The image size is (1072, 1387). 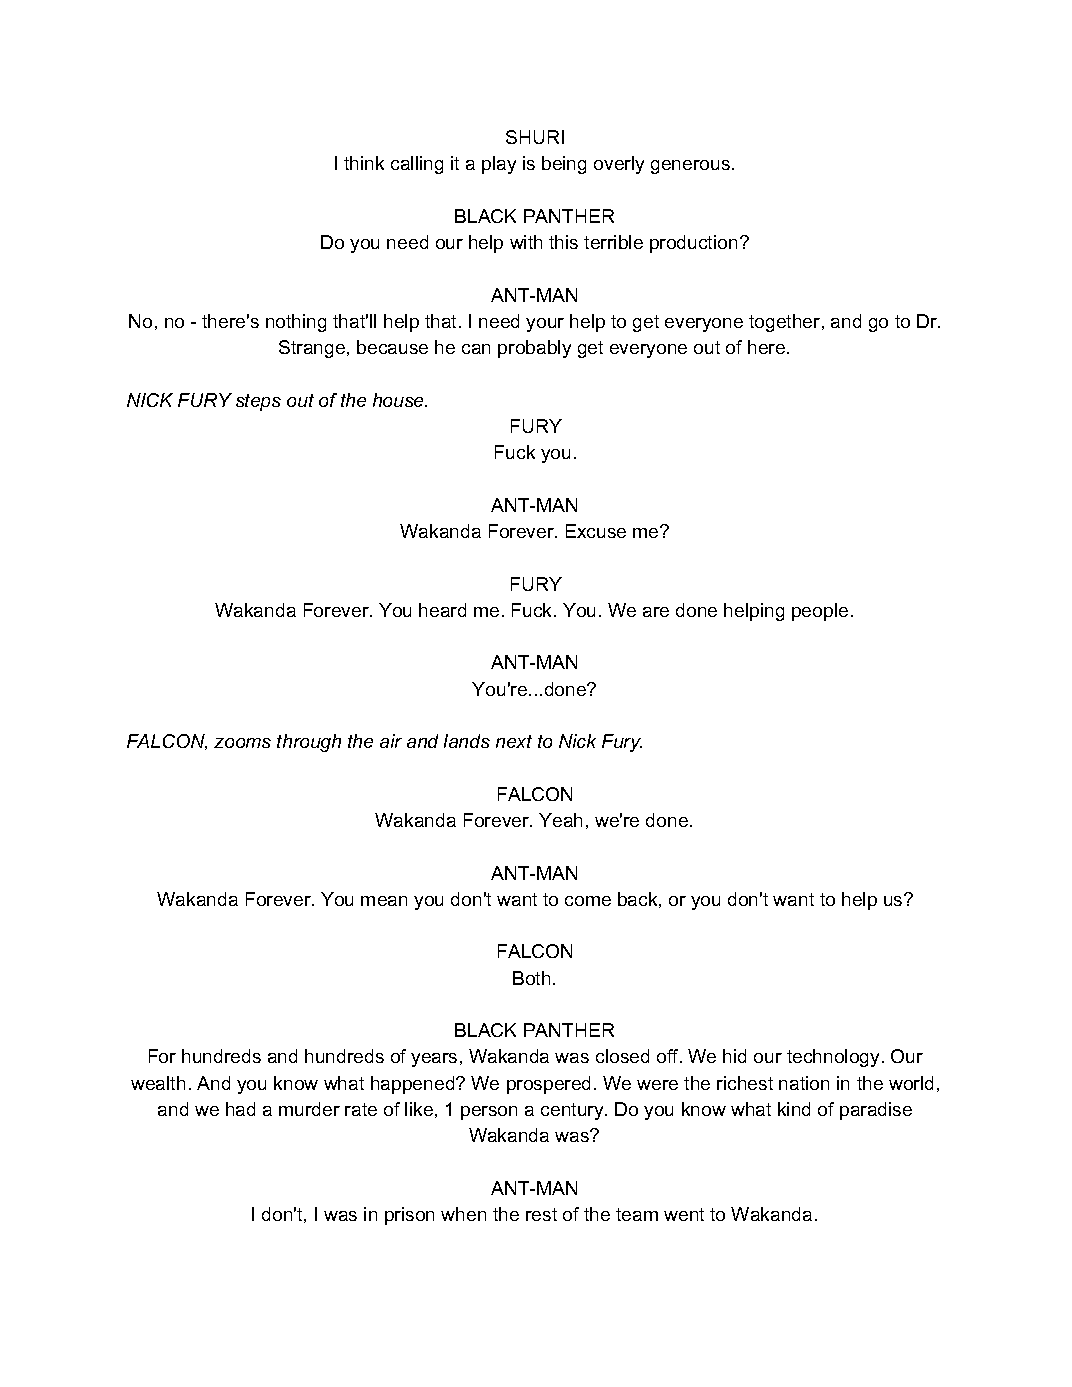 What do you see at coordinates (514, 741) in the screenshot?
I see `next` at bounding box center [514, 741].
